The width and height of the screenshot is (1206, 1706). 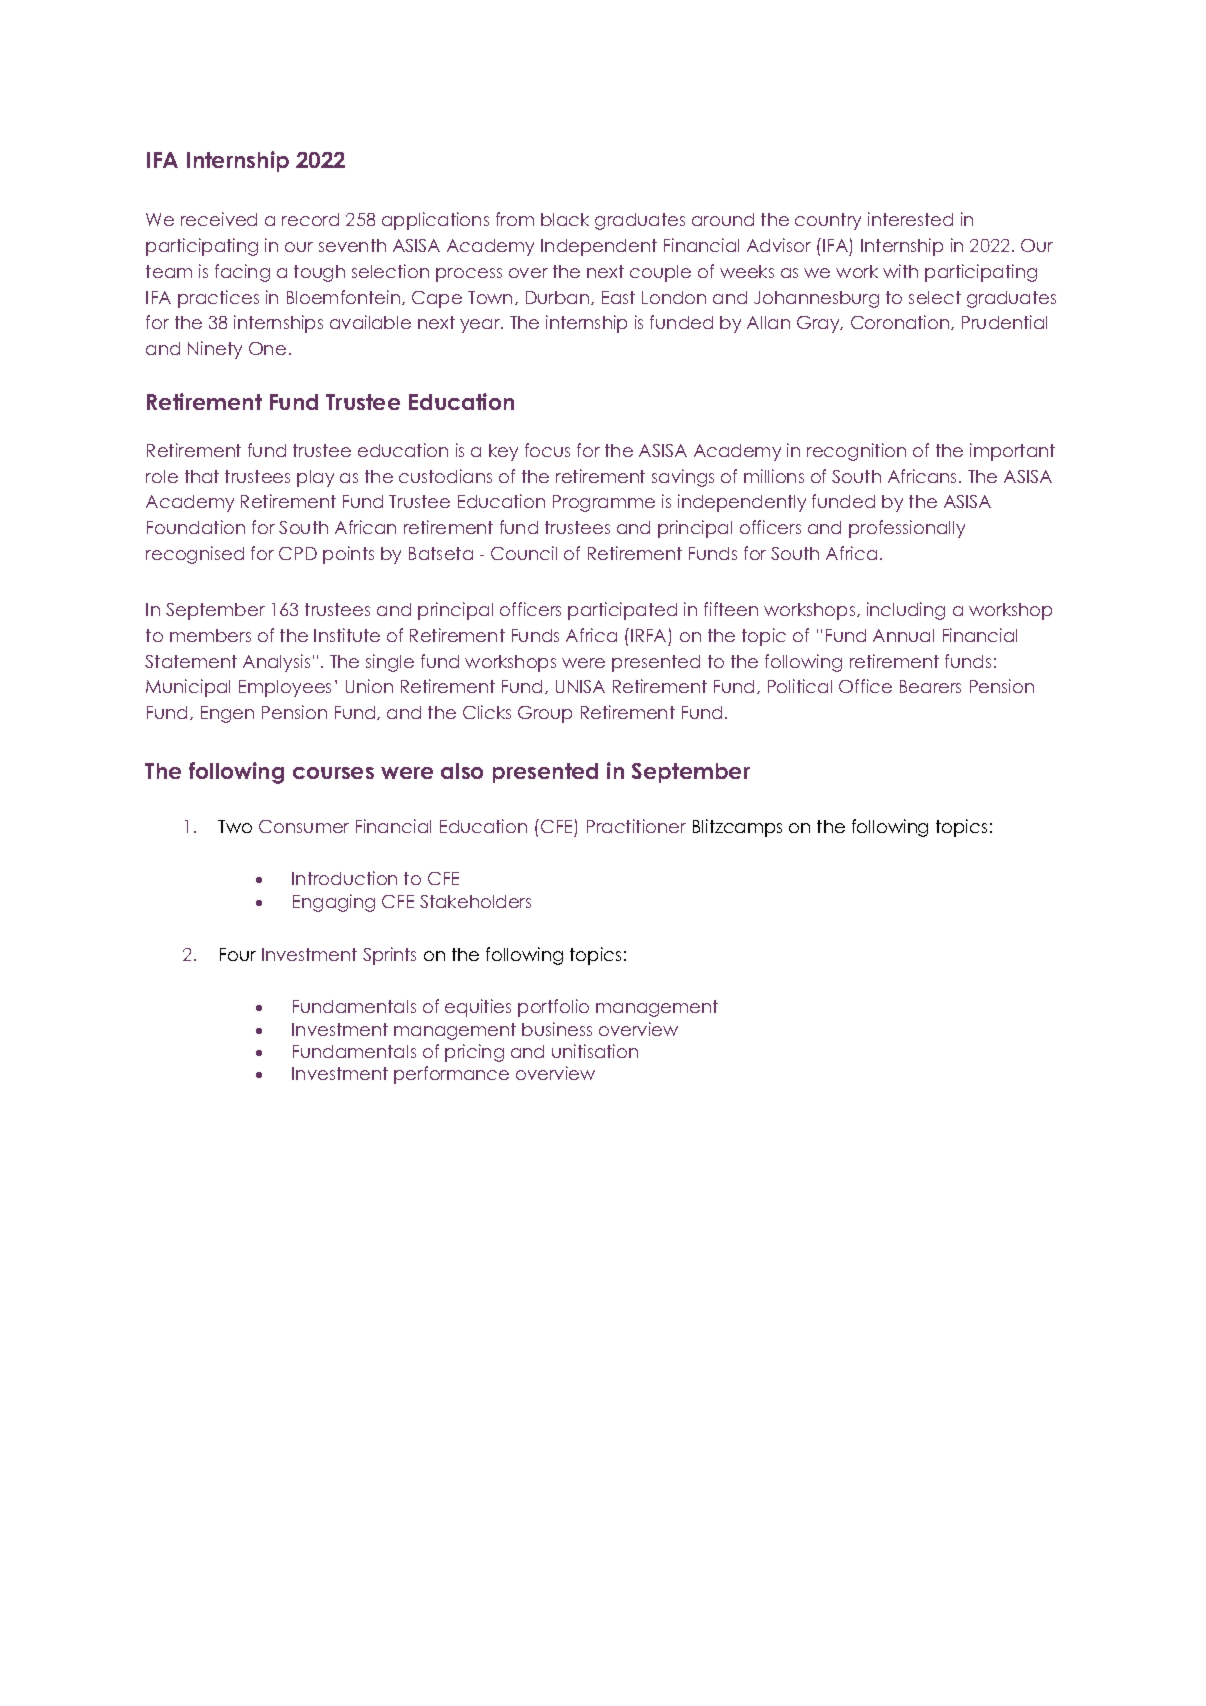 I want to click on black, so click(x=565, y=219).
